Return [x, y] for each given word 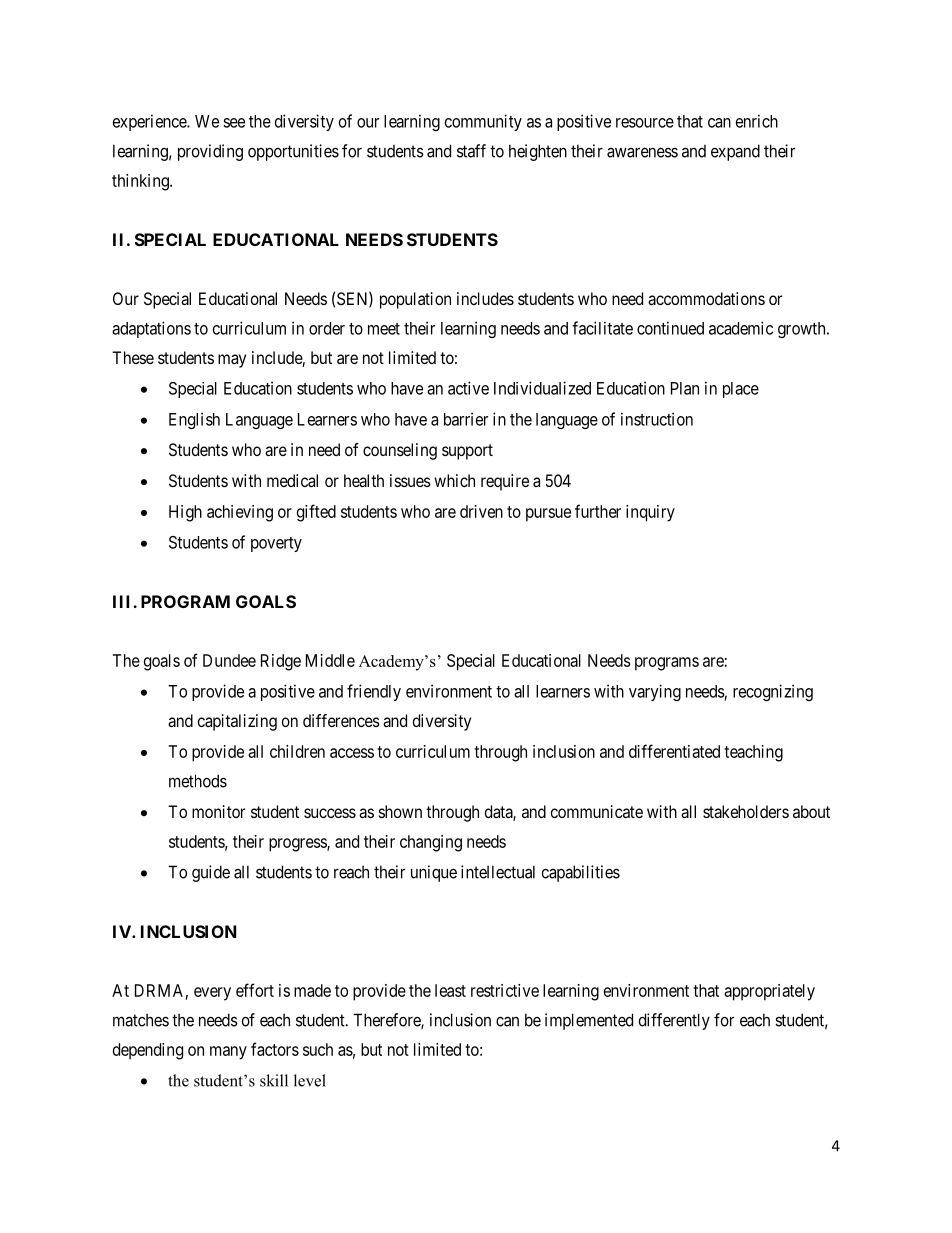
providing [210, 152]
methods [198, 781]
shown [400, 811]
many [228, 1053]
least [450, 990]
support [467, 452]
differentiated [674, 751]
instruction [657, 419]
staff [471, 151]
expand [735, 152]
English [194, 420]
